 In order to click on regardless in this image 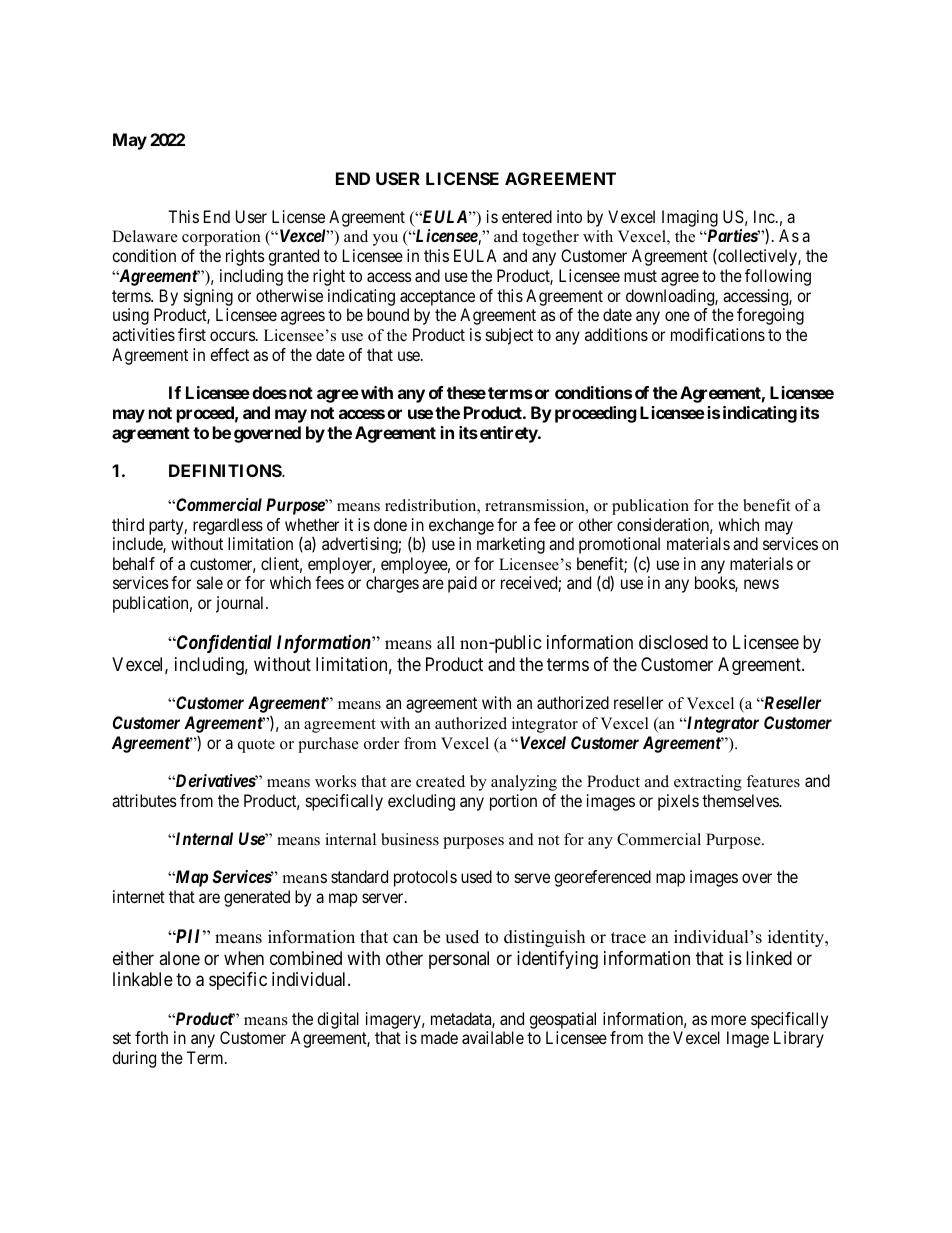, I will do `click(228, 526)`.
